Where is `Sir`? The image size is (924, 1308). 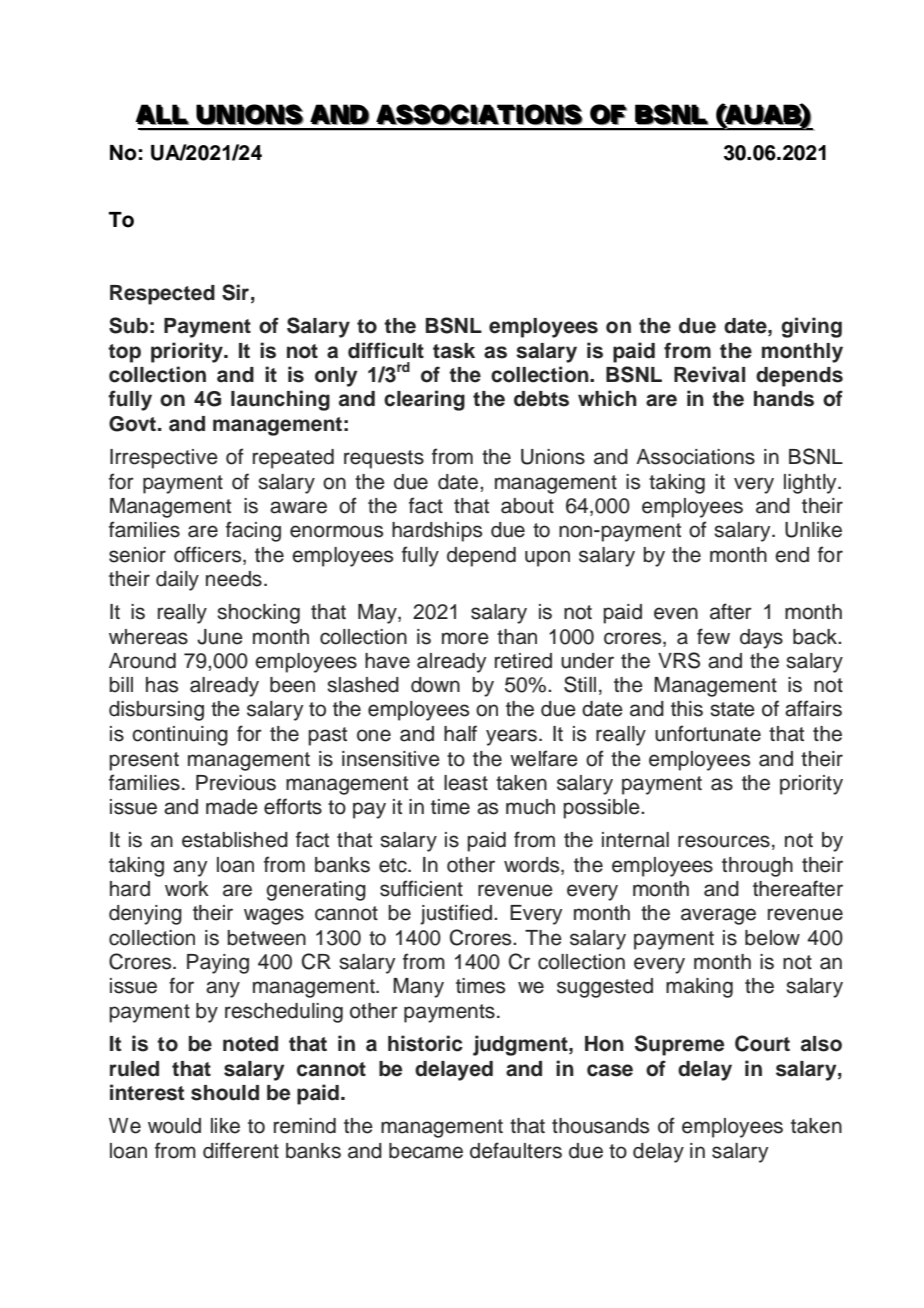 Sir is located at coordinates (235, 292).
